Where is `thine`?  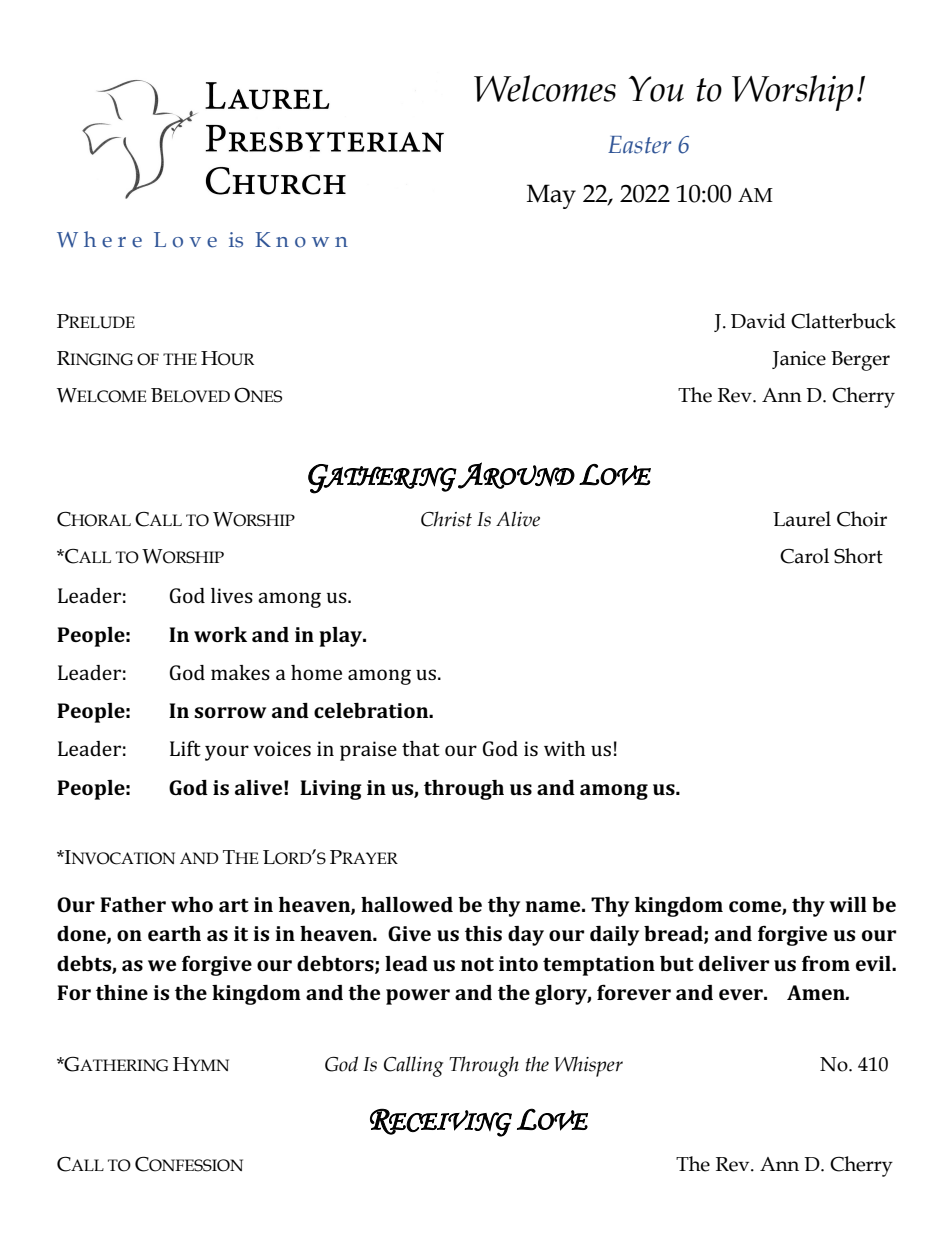 thine is located at coordinates (122, 992).
